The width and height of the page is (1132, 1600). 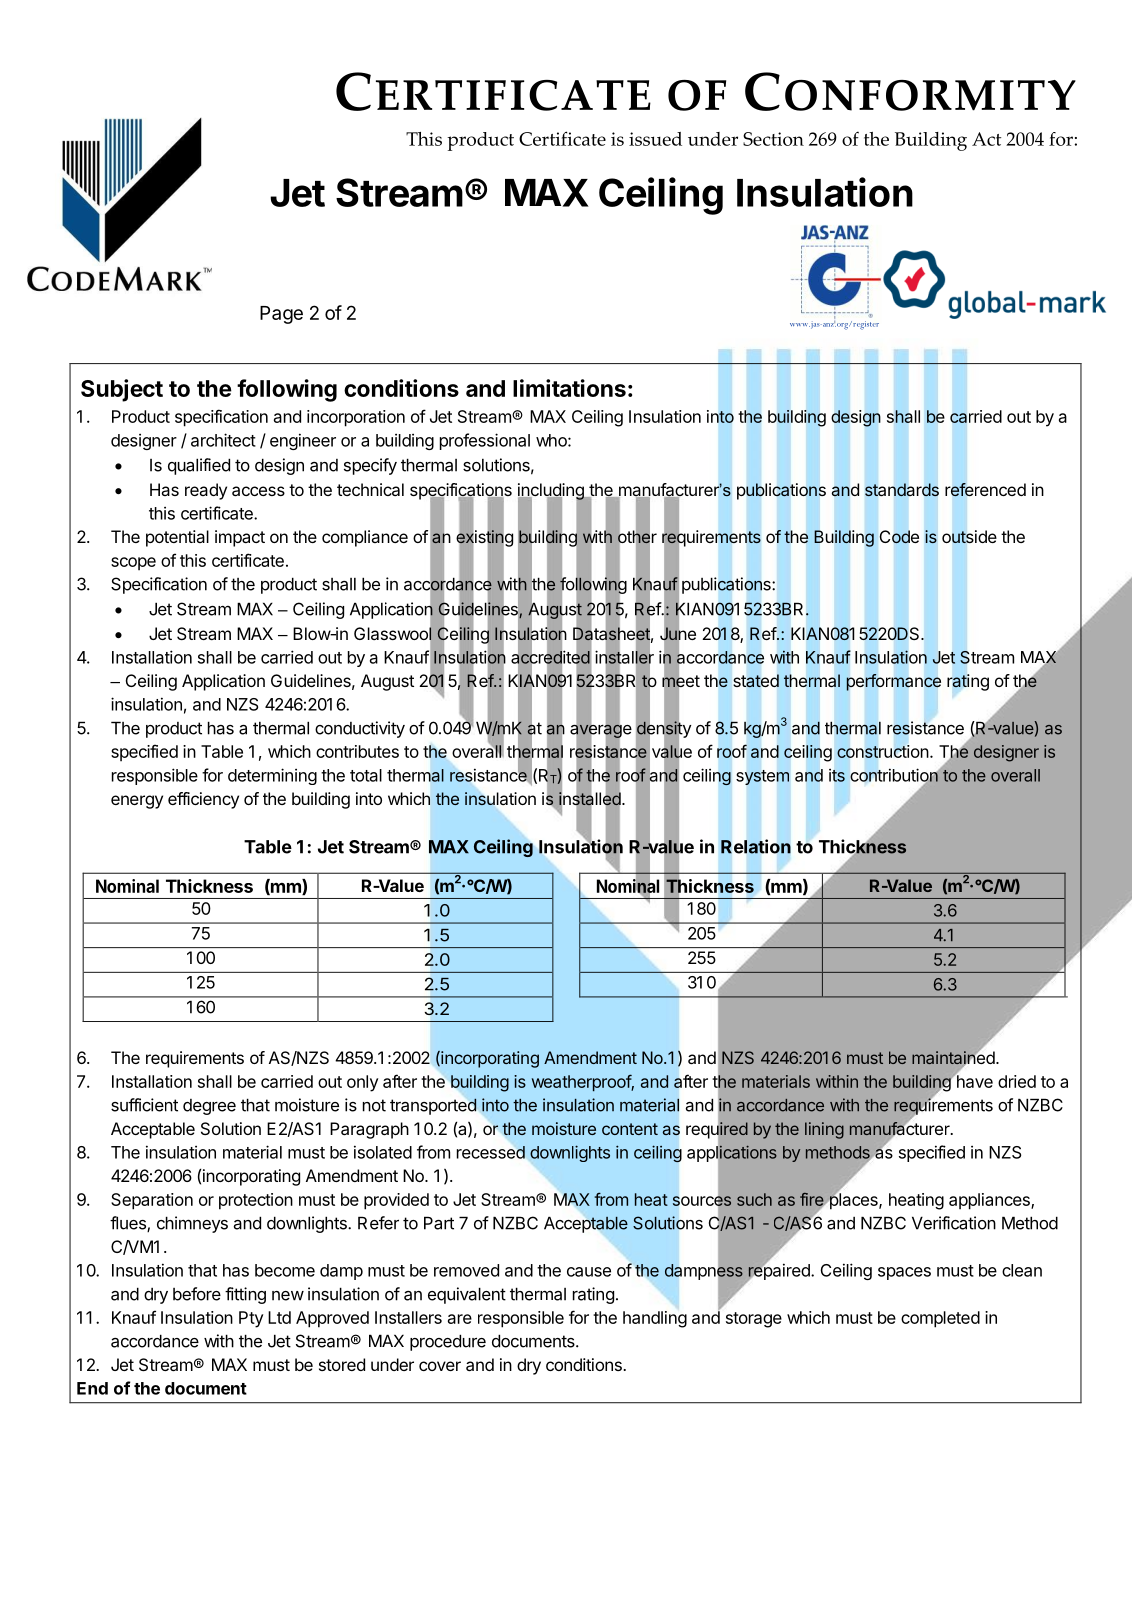 I want to click on construction, so click(x=883, y=751).
